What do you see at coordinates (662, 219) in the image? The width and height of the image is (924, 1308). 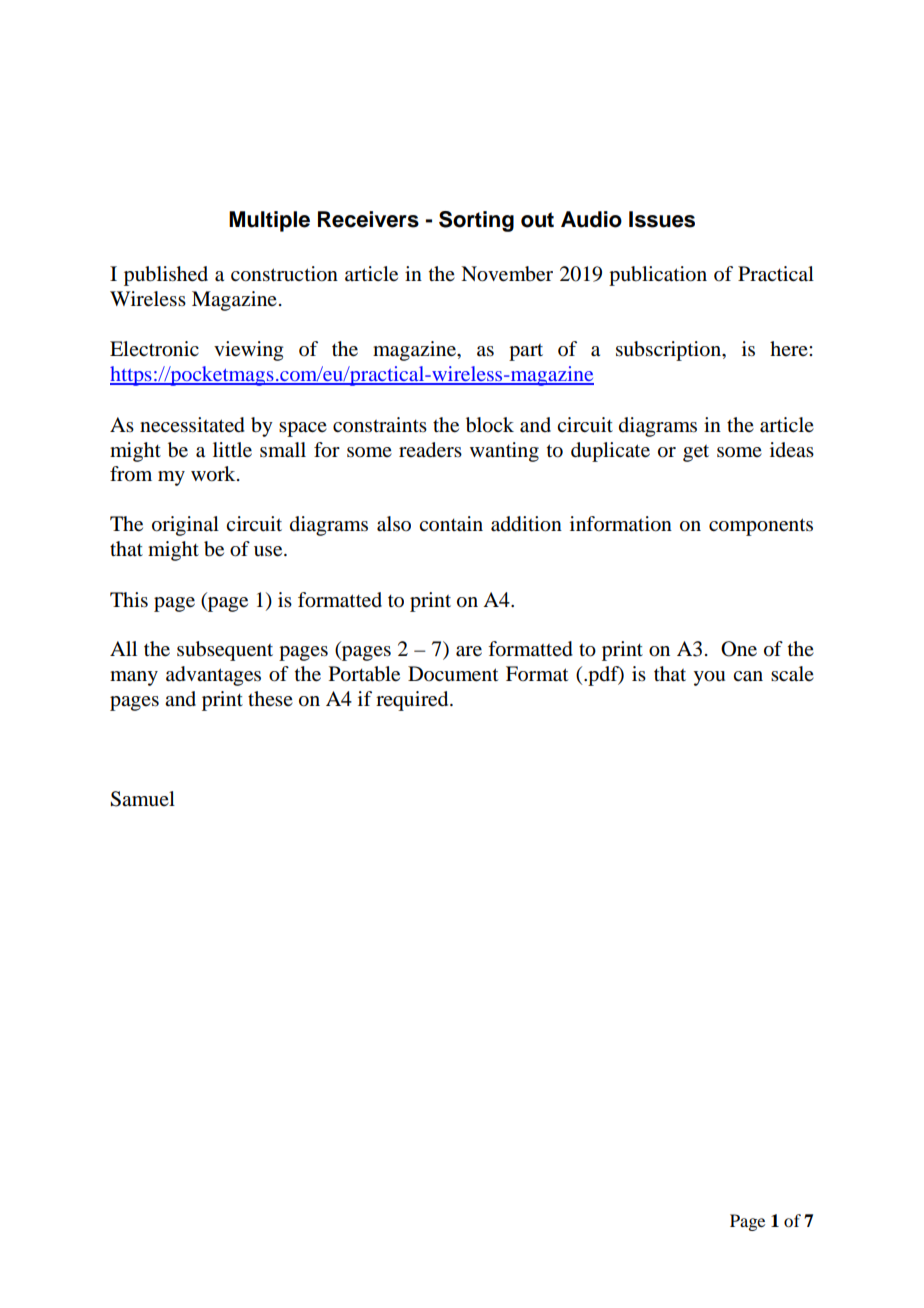 I see `Issues` at bounding box center [662, 219].
